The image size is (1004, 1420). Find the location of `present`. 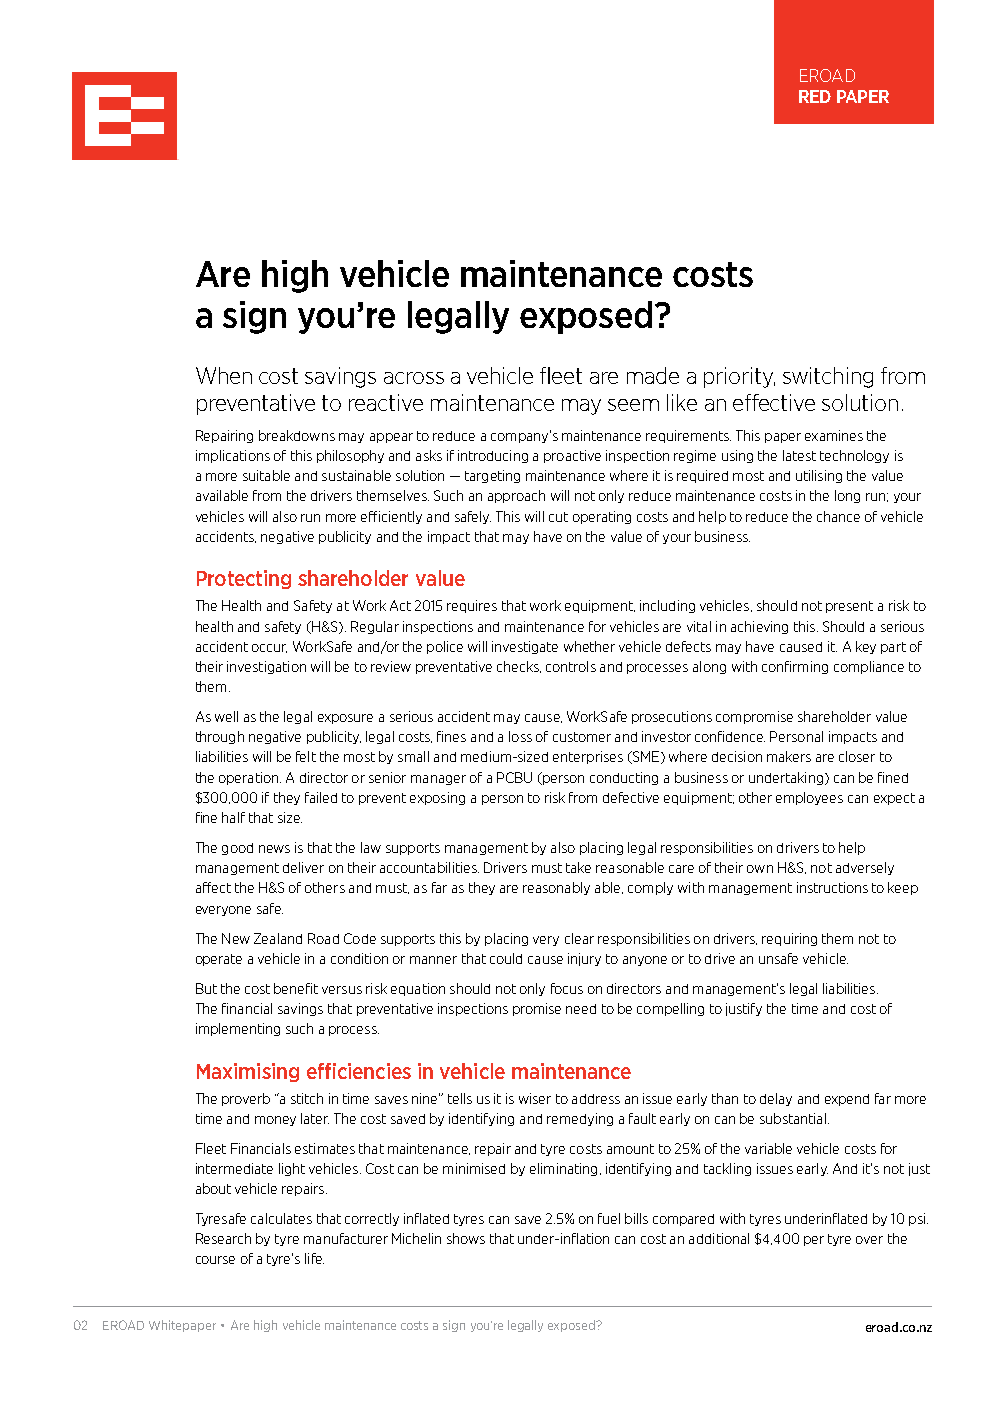

present is located at coordinates (849, 607).
